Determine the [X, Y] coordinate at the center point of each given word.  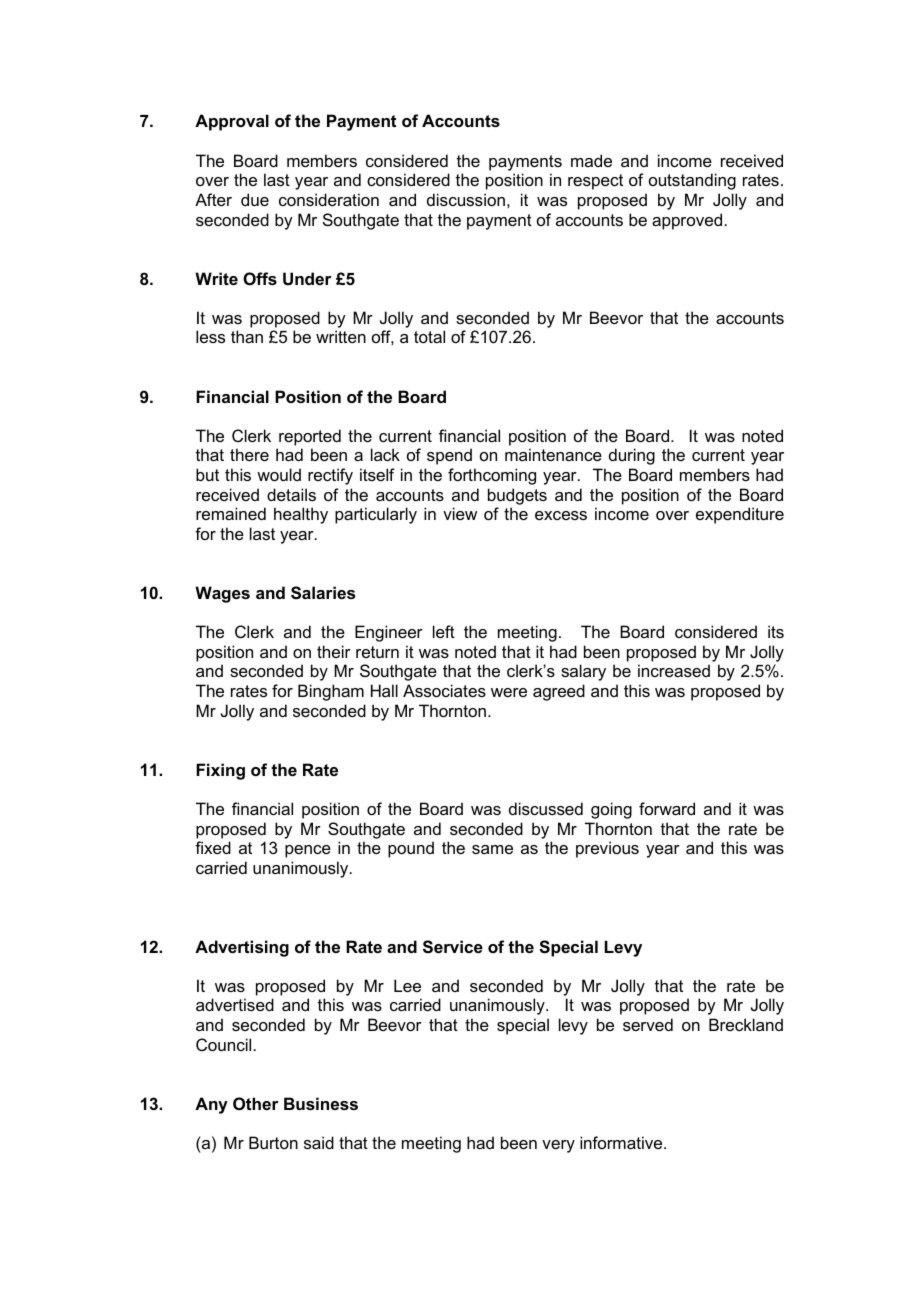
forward [667, 808]
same [492, 849]
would [279, 474]
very [558, 1146]
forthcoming [492, 476]
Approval [232, 122]
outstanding [692, 181]
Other [256, 1103]
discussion [466, 199]
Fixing [220, 771]
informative [622, 1142]
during [632, 456]
